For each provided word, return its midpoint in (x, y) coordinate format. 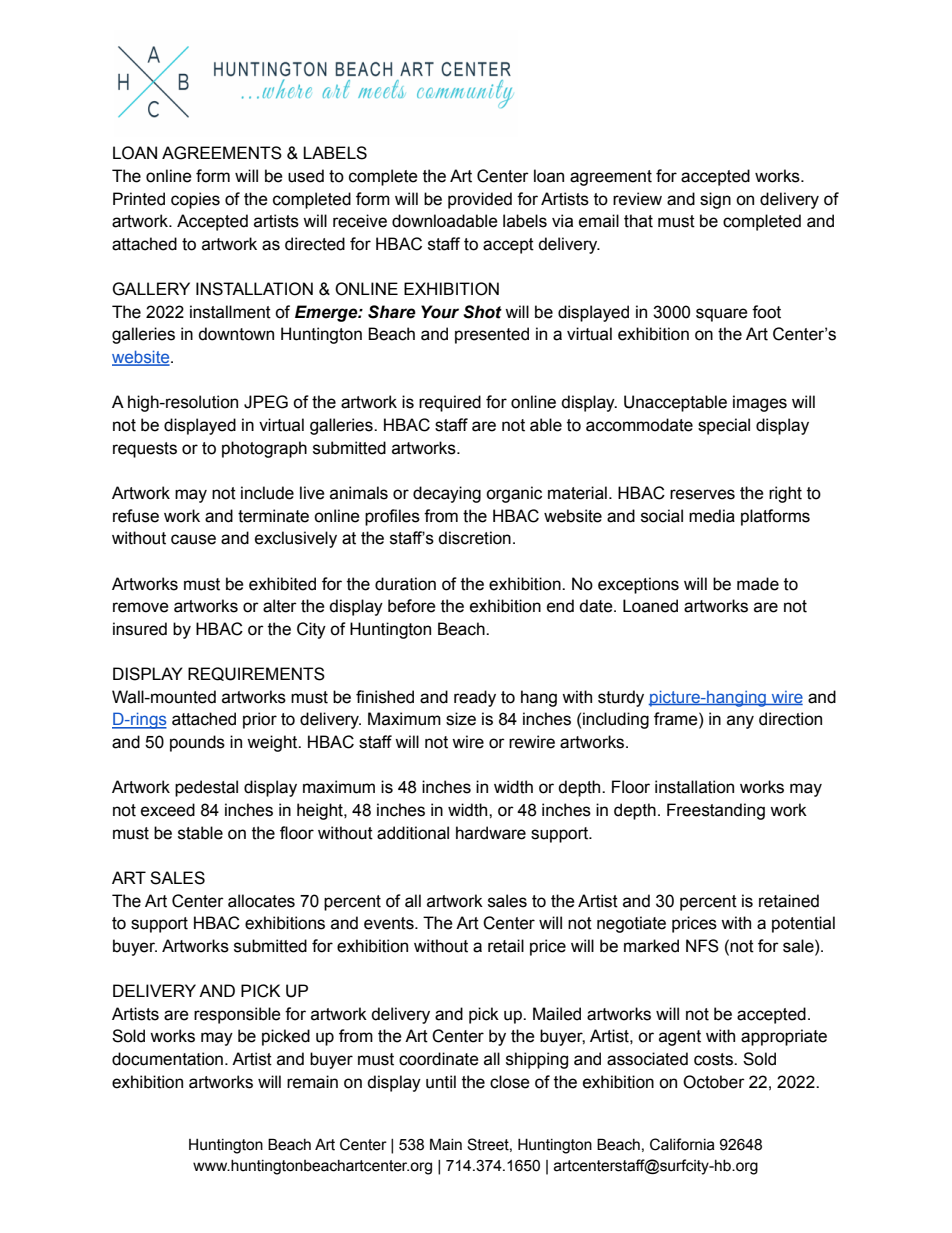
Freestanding (716, 811)
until (441, 1082)
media (712, 516)
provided (480, 200)
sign (715, 200)
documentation (167, 1059)
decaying (447, 494)
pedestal (206, 788)
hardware (491, 833)
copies (195, 200)
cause (193, 539)
